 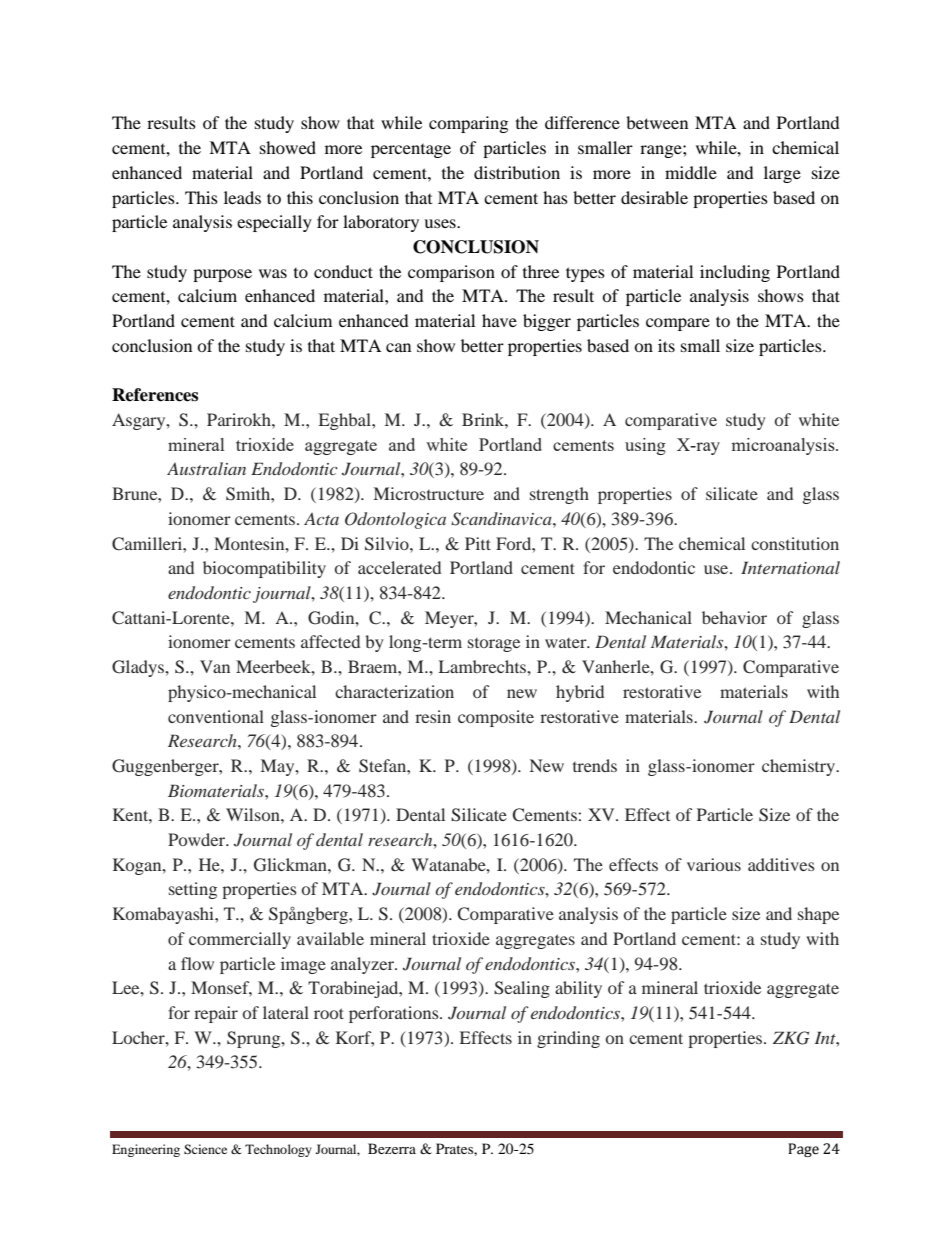 I want to click on leads, so click(x=242, y=197).
